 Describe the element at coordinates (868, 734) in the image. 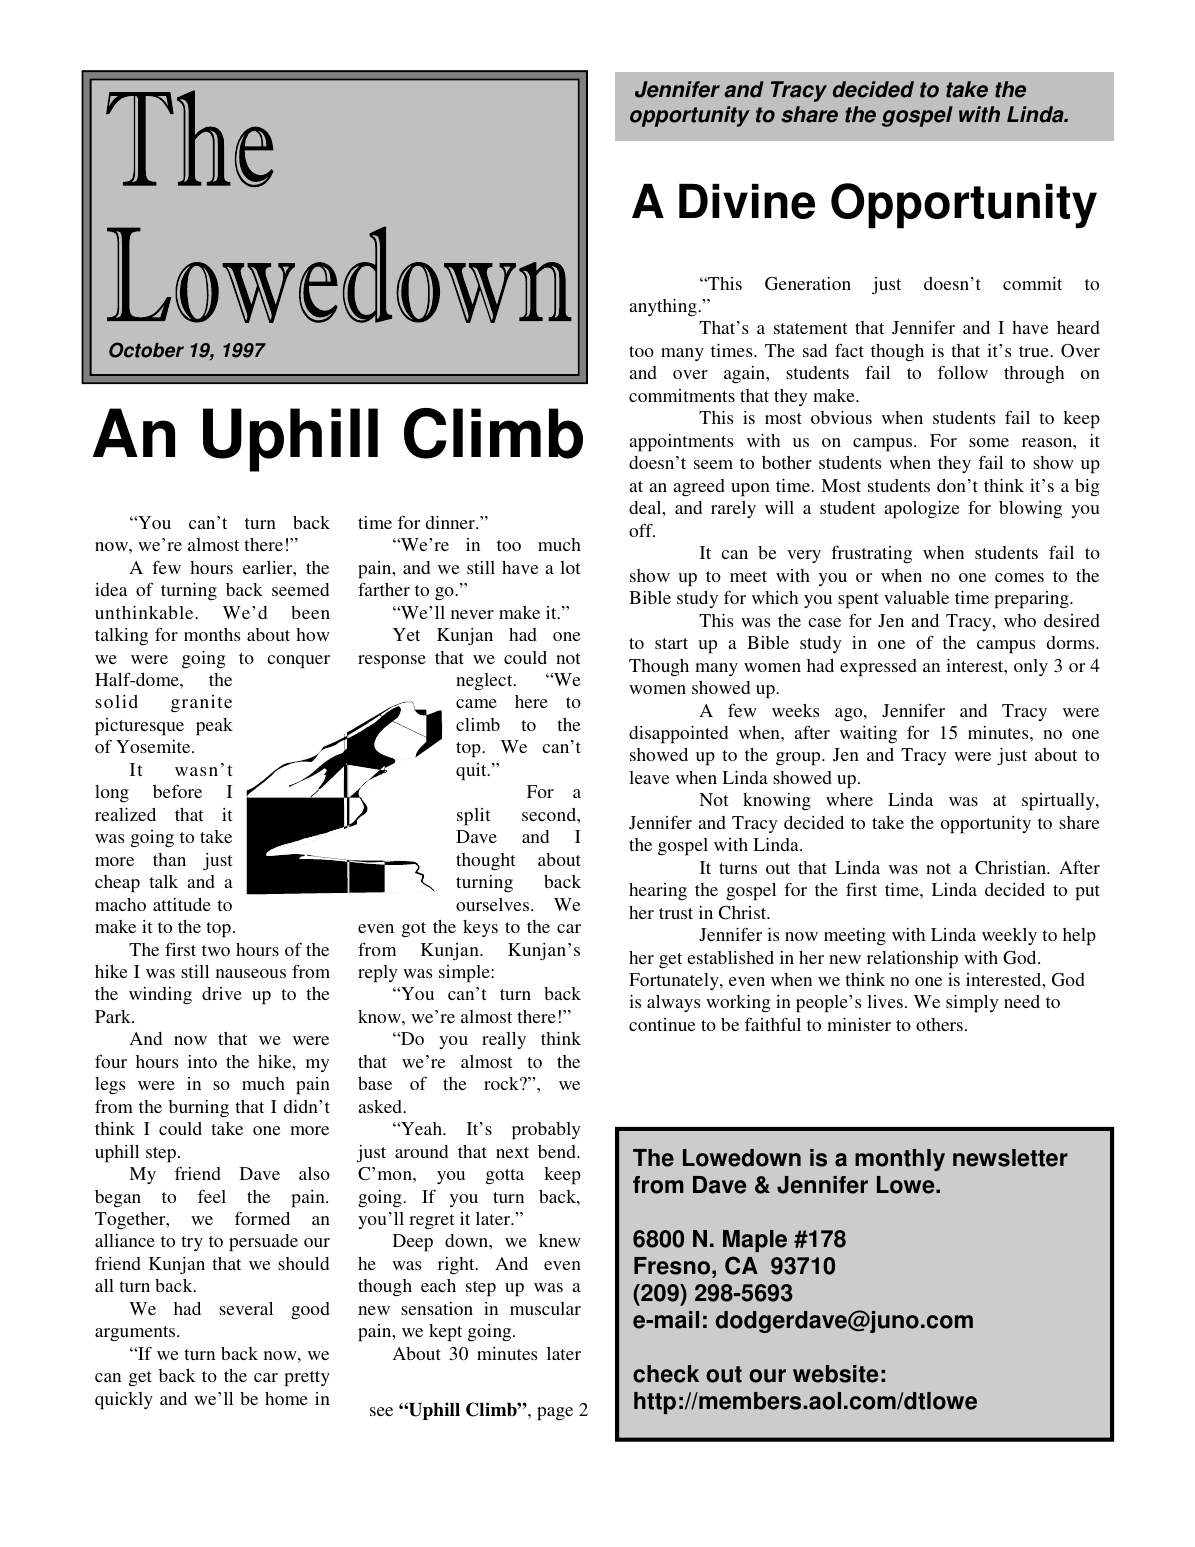

I see `waiting` at that location.
